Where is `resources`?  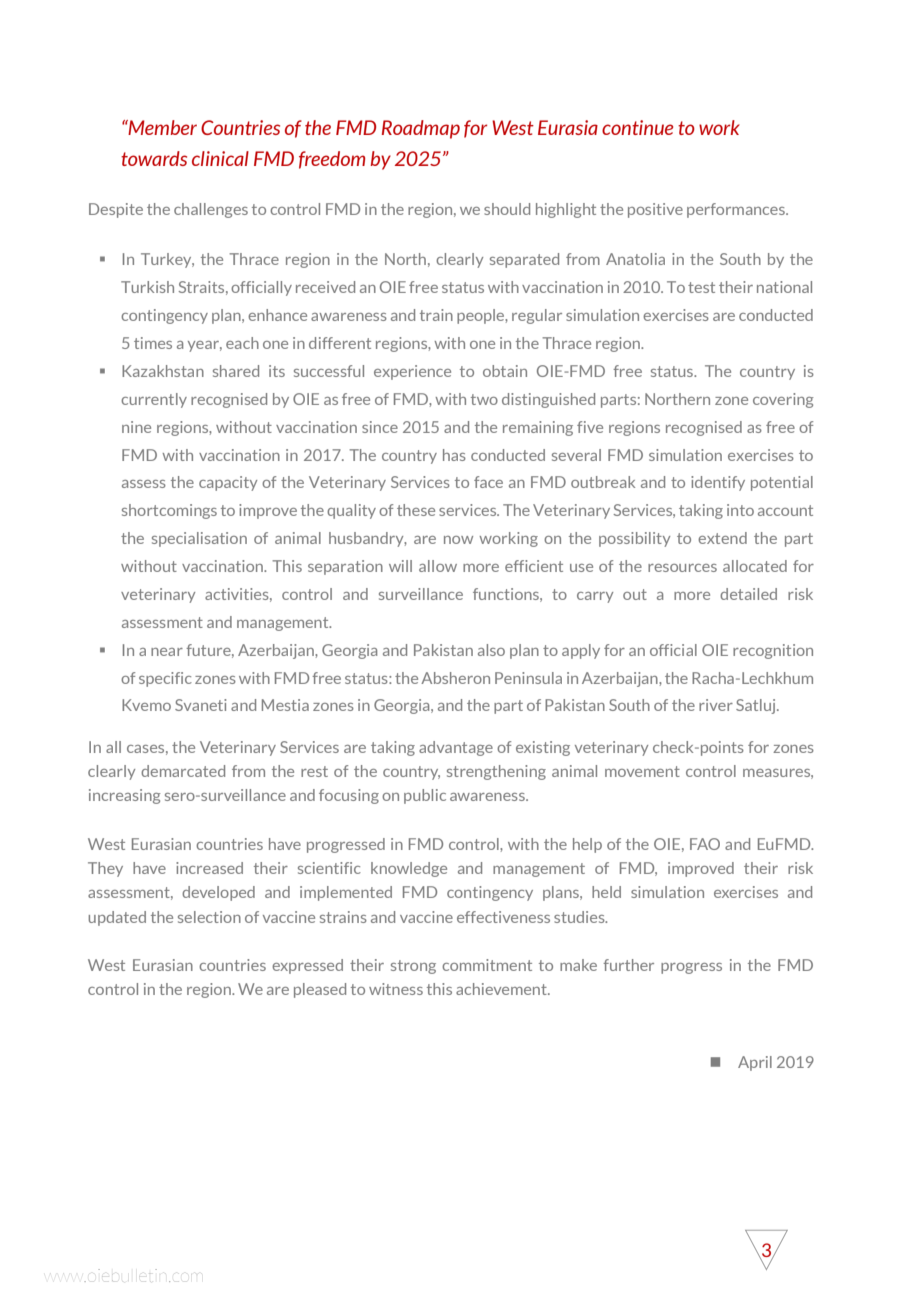
resources is located at coordinates (682, 568).
